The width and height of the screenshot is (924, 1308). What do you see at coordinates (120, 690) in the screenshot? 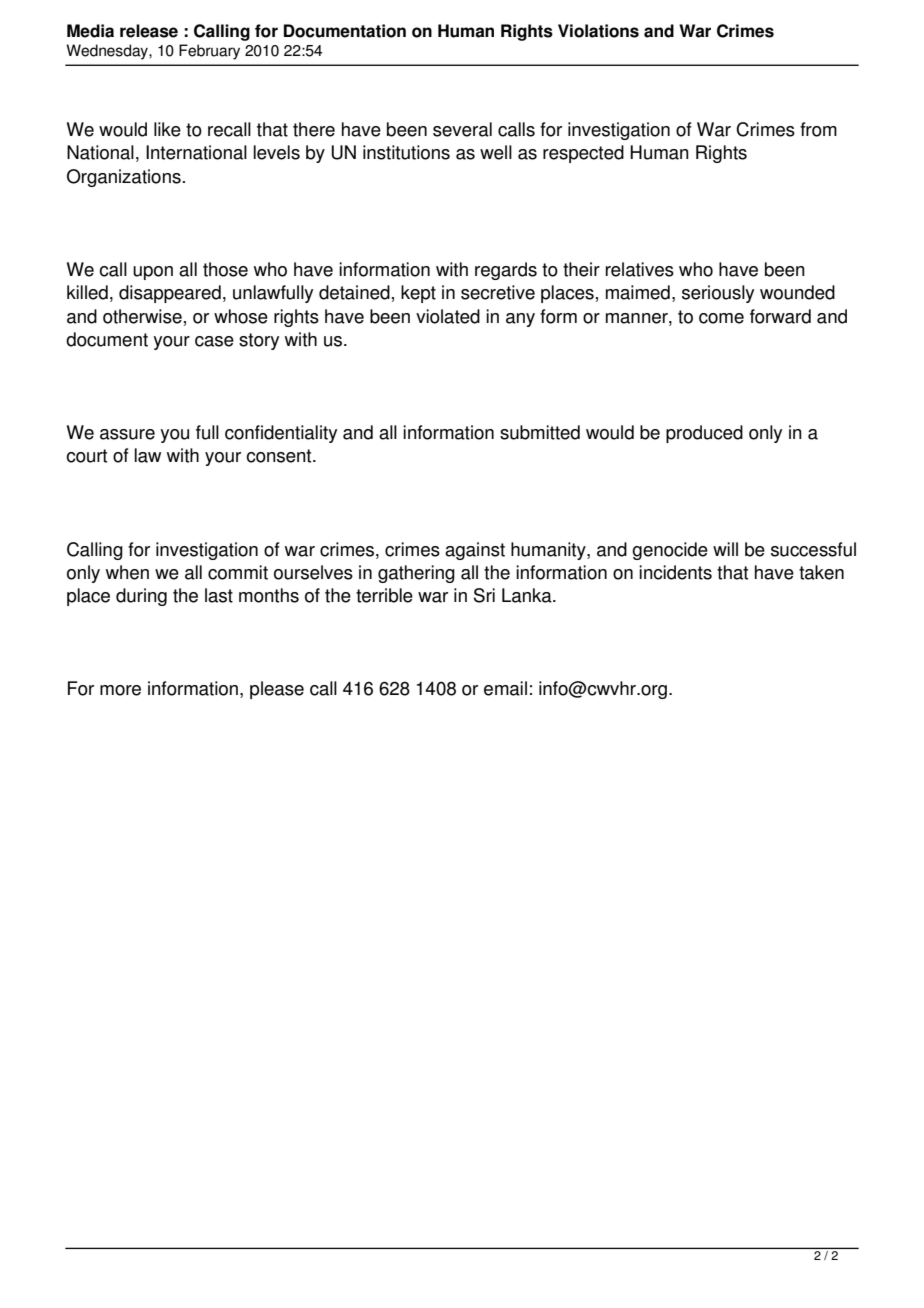
I see `more` at bounding box center [120, 690].
